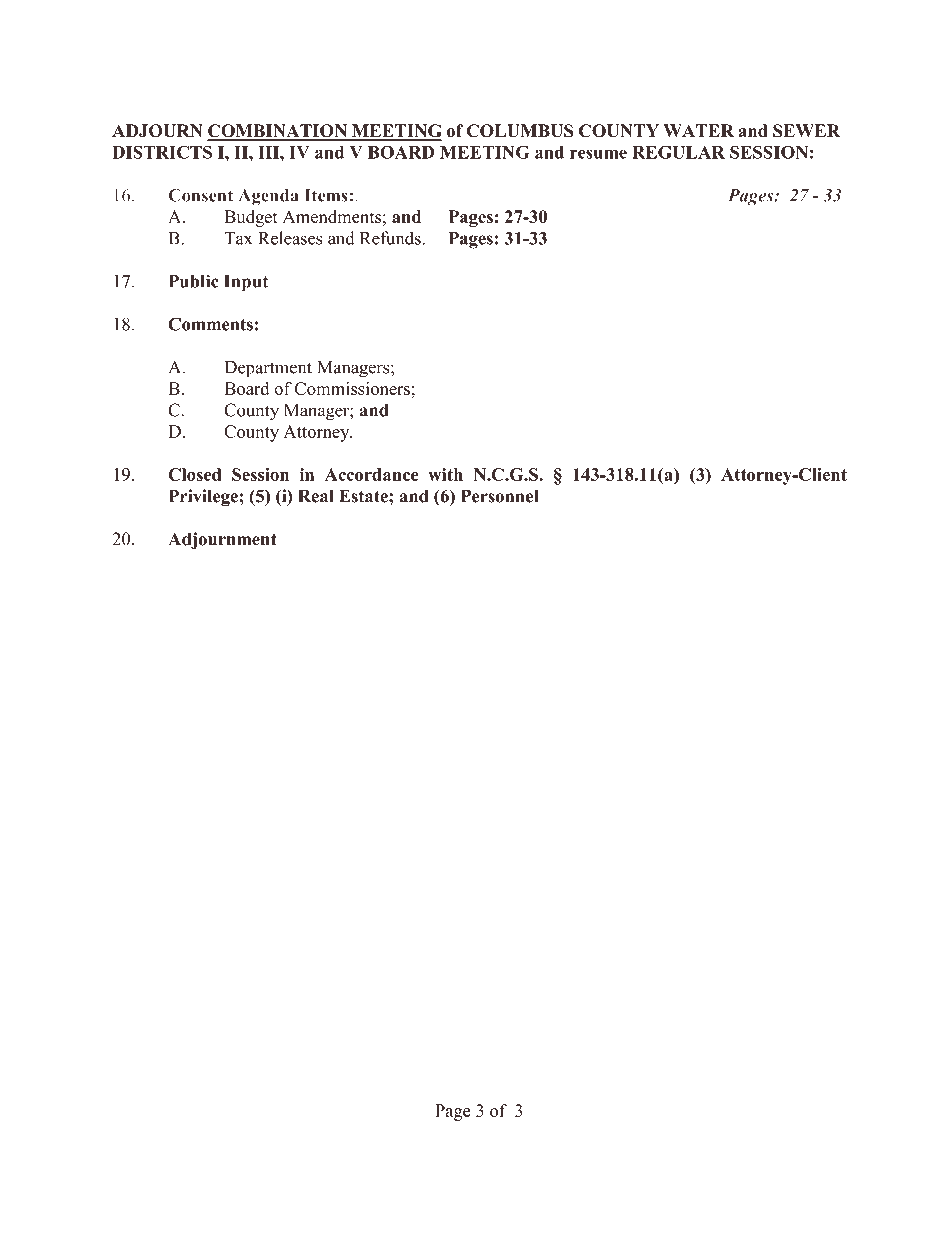  What do you see at coordinates (499, 496) in the screenshot?
I see `Personnel` at bounding box center [499, 496].
